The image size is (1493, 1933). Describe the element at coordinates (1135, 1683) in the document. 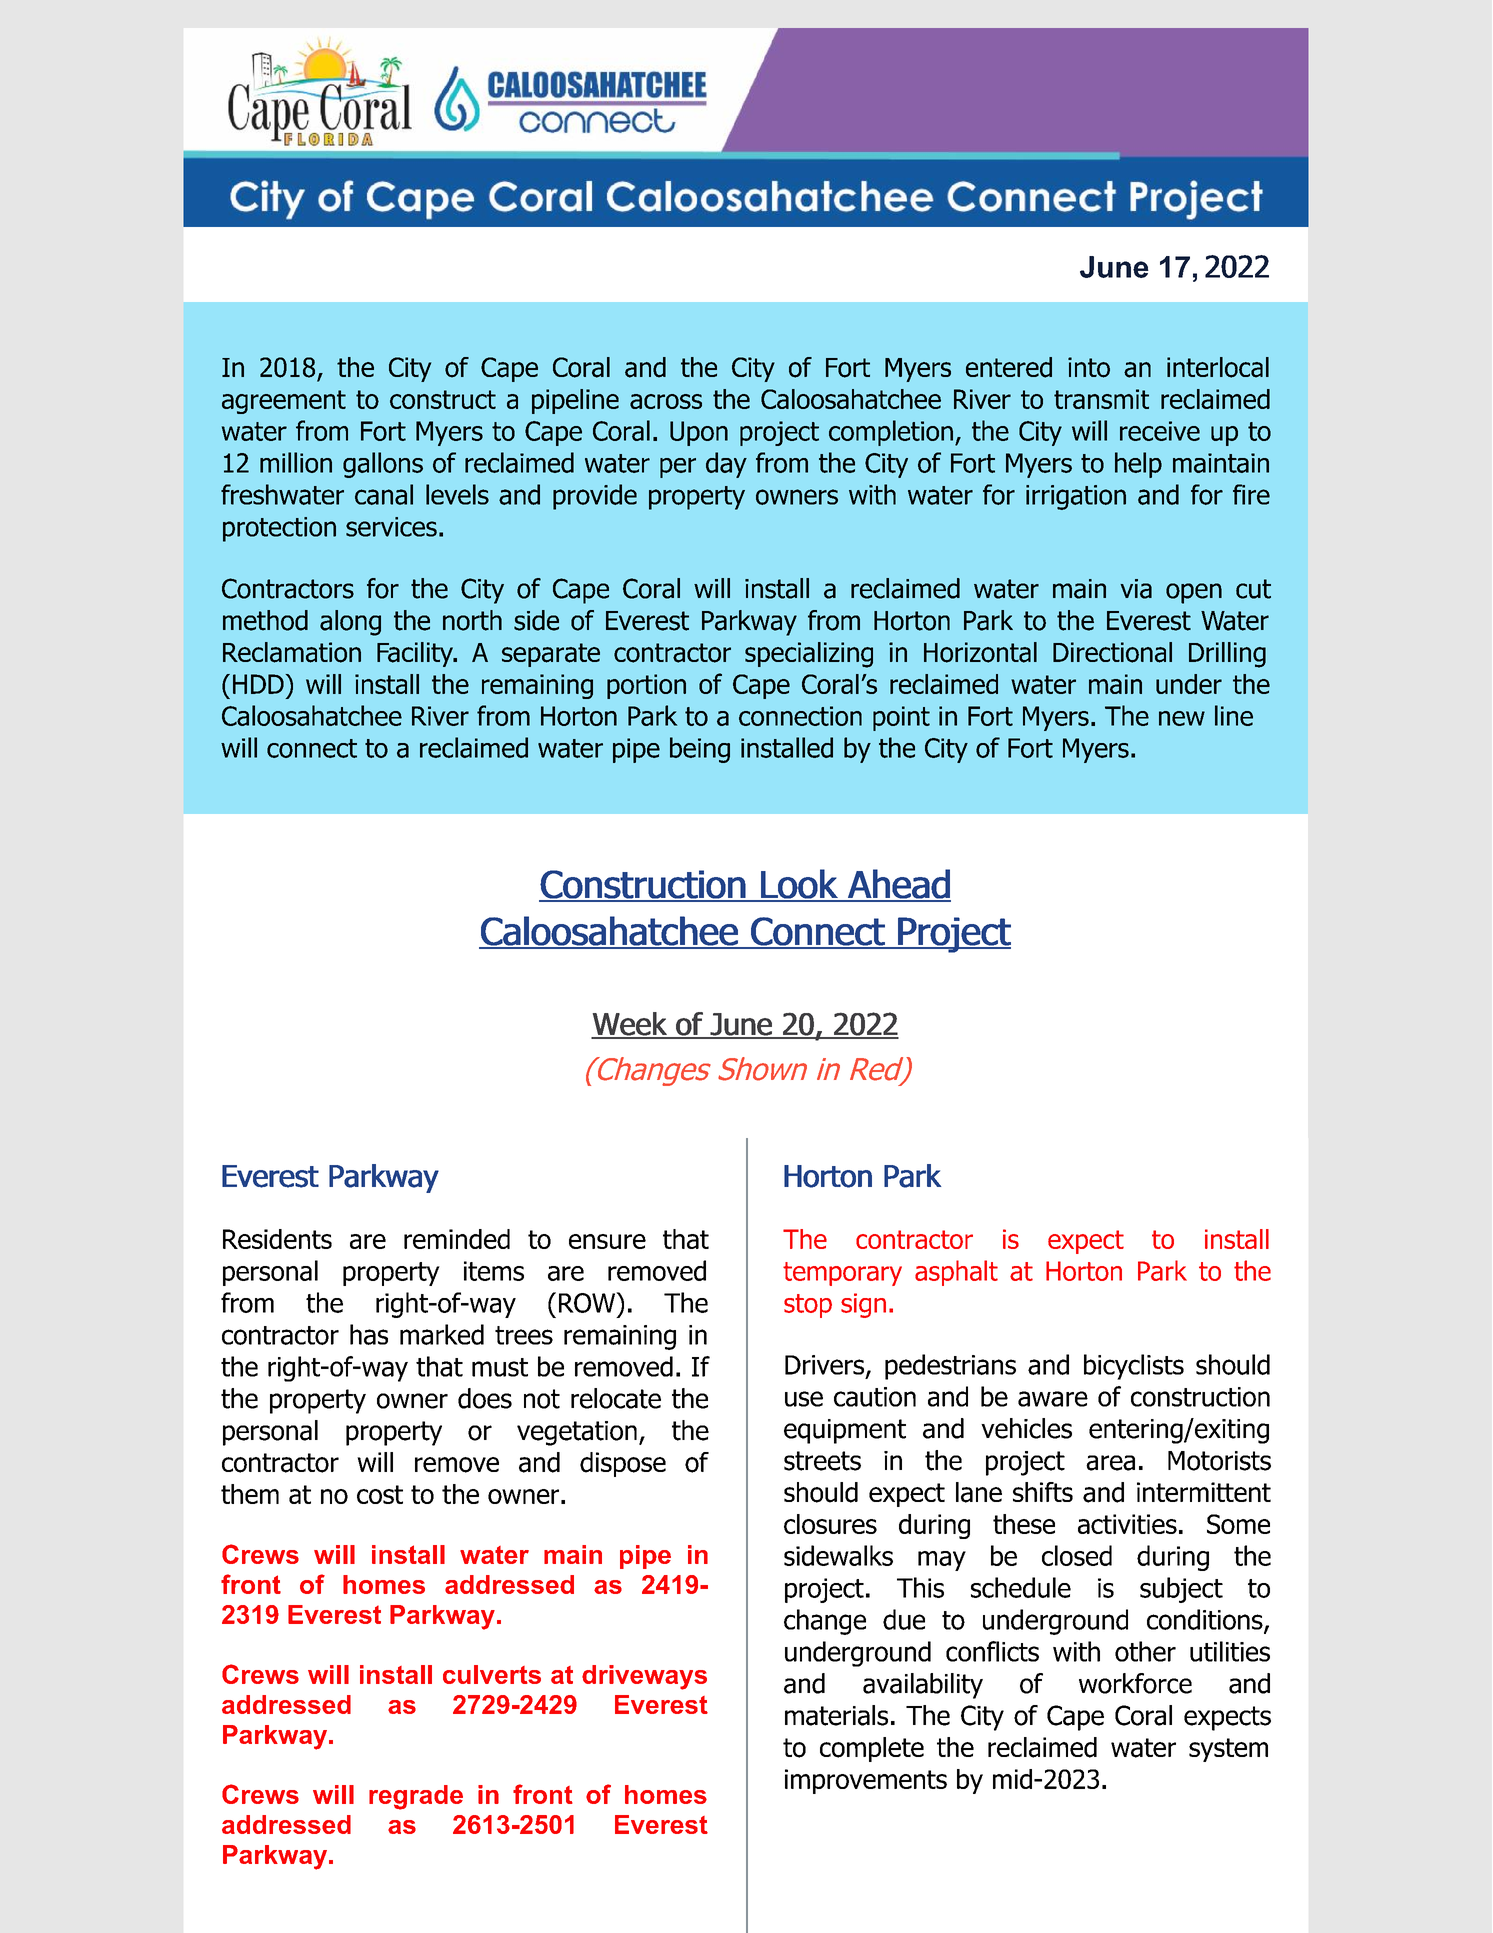

I see `workforce` at that location.
